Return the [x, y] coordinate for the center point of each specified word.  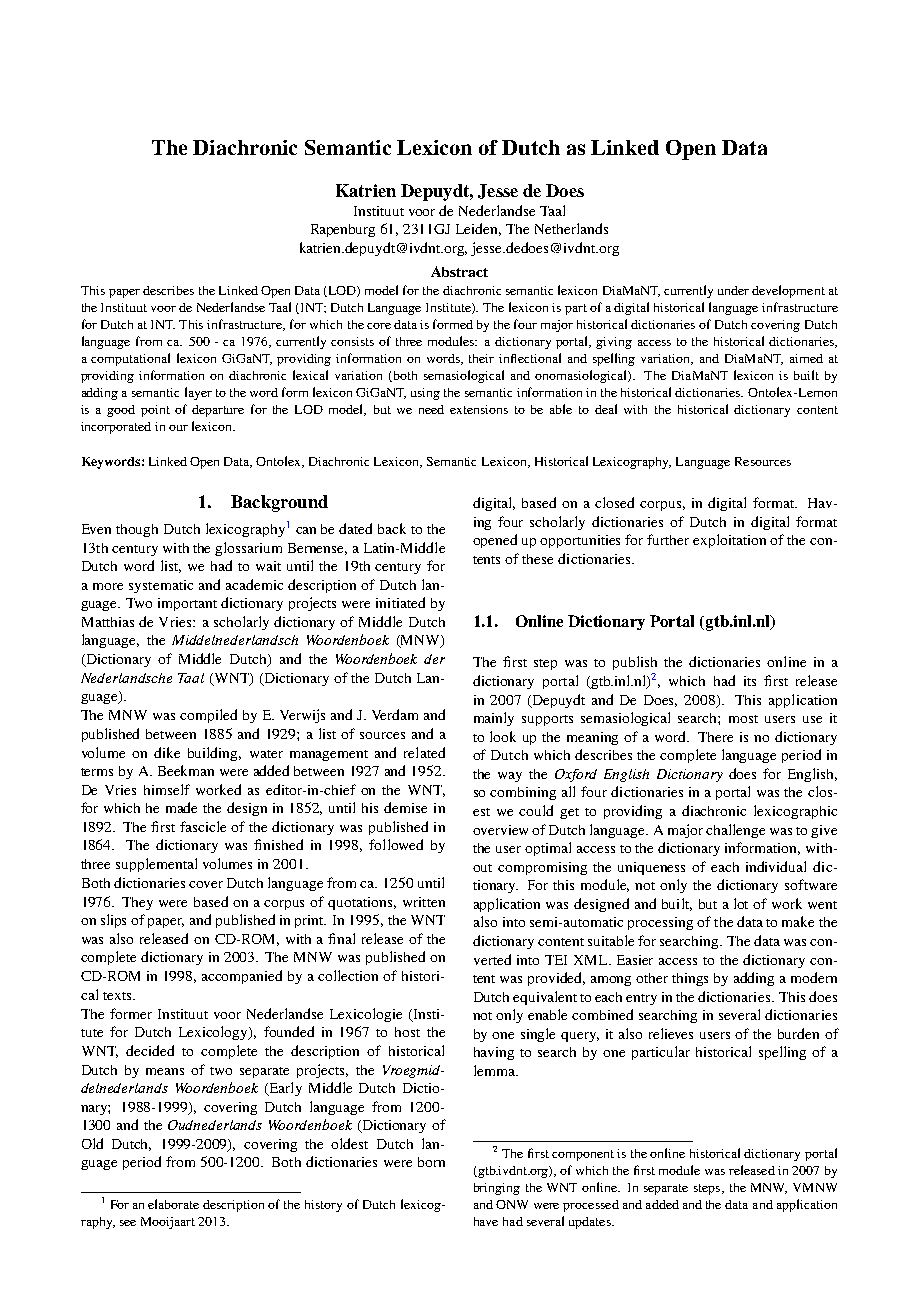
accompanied [242, 977]
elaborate [173, 1204]
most [743, 719]
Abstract [459, 271]
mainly [494, 719]
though [137, 530]
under [733, 290]
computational [130, 359]
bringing [497, 1189]
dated [355, 528]
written [424, 902]
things [690, 979]
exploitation [729, 541]
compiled [208, 716]
